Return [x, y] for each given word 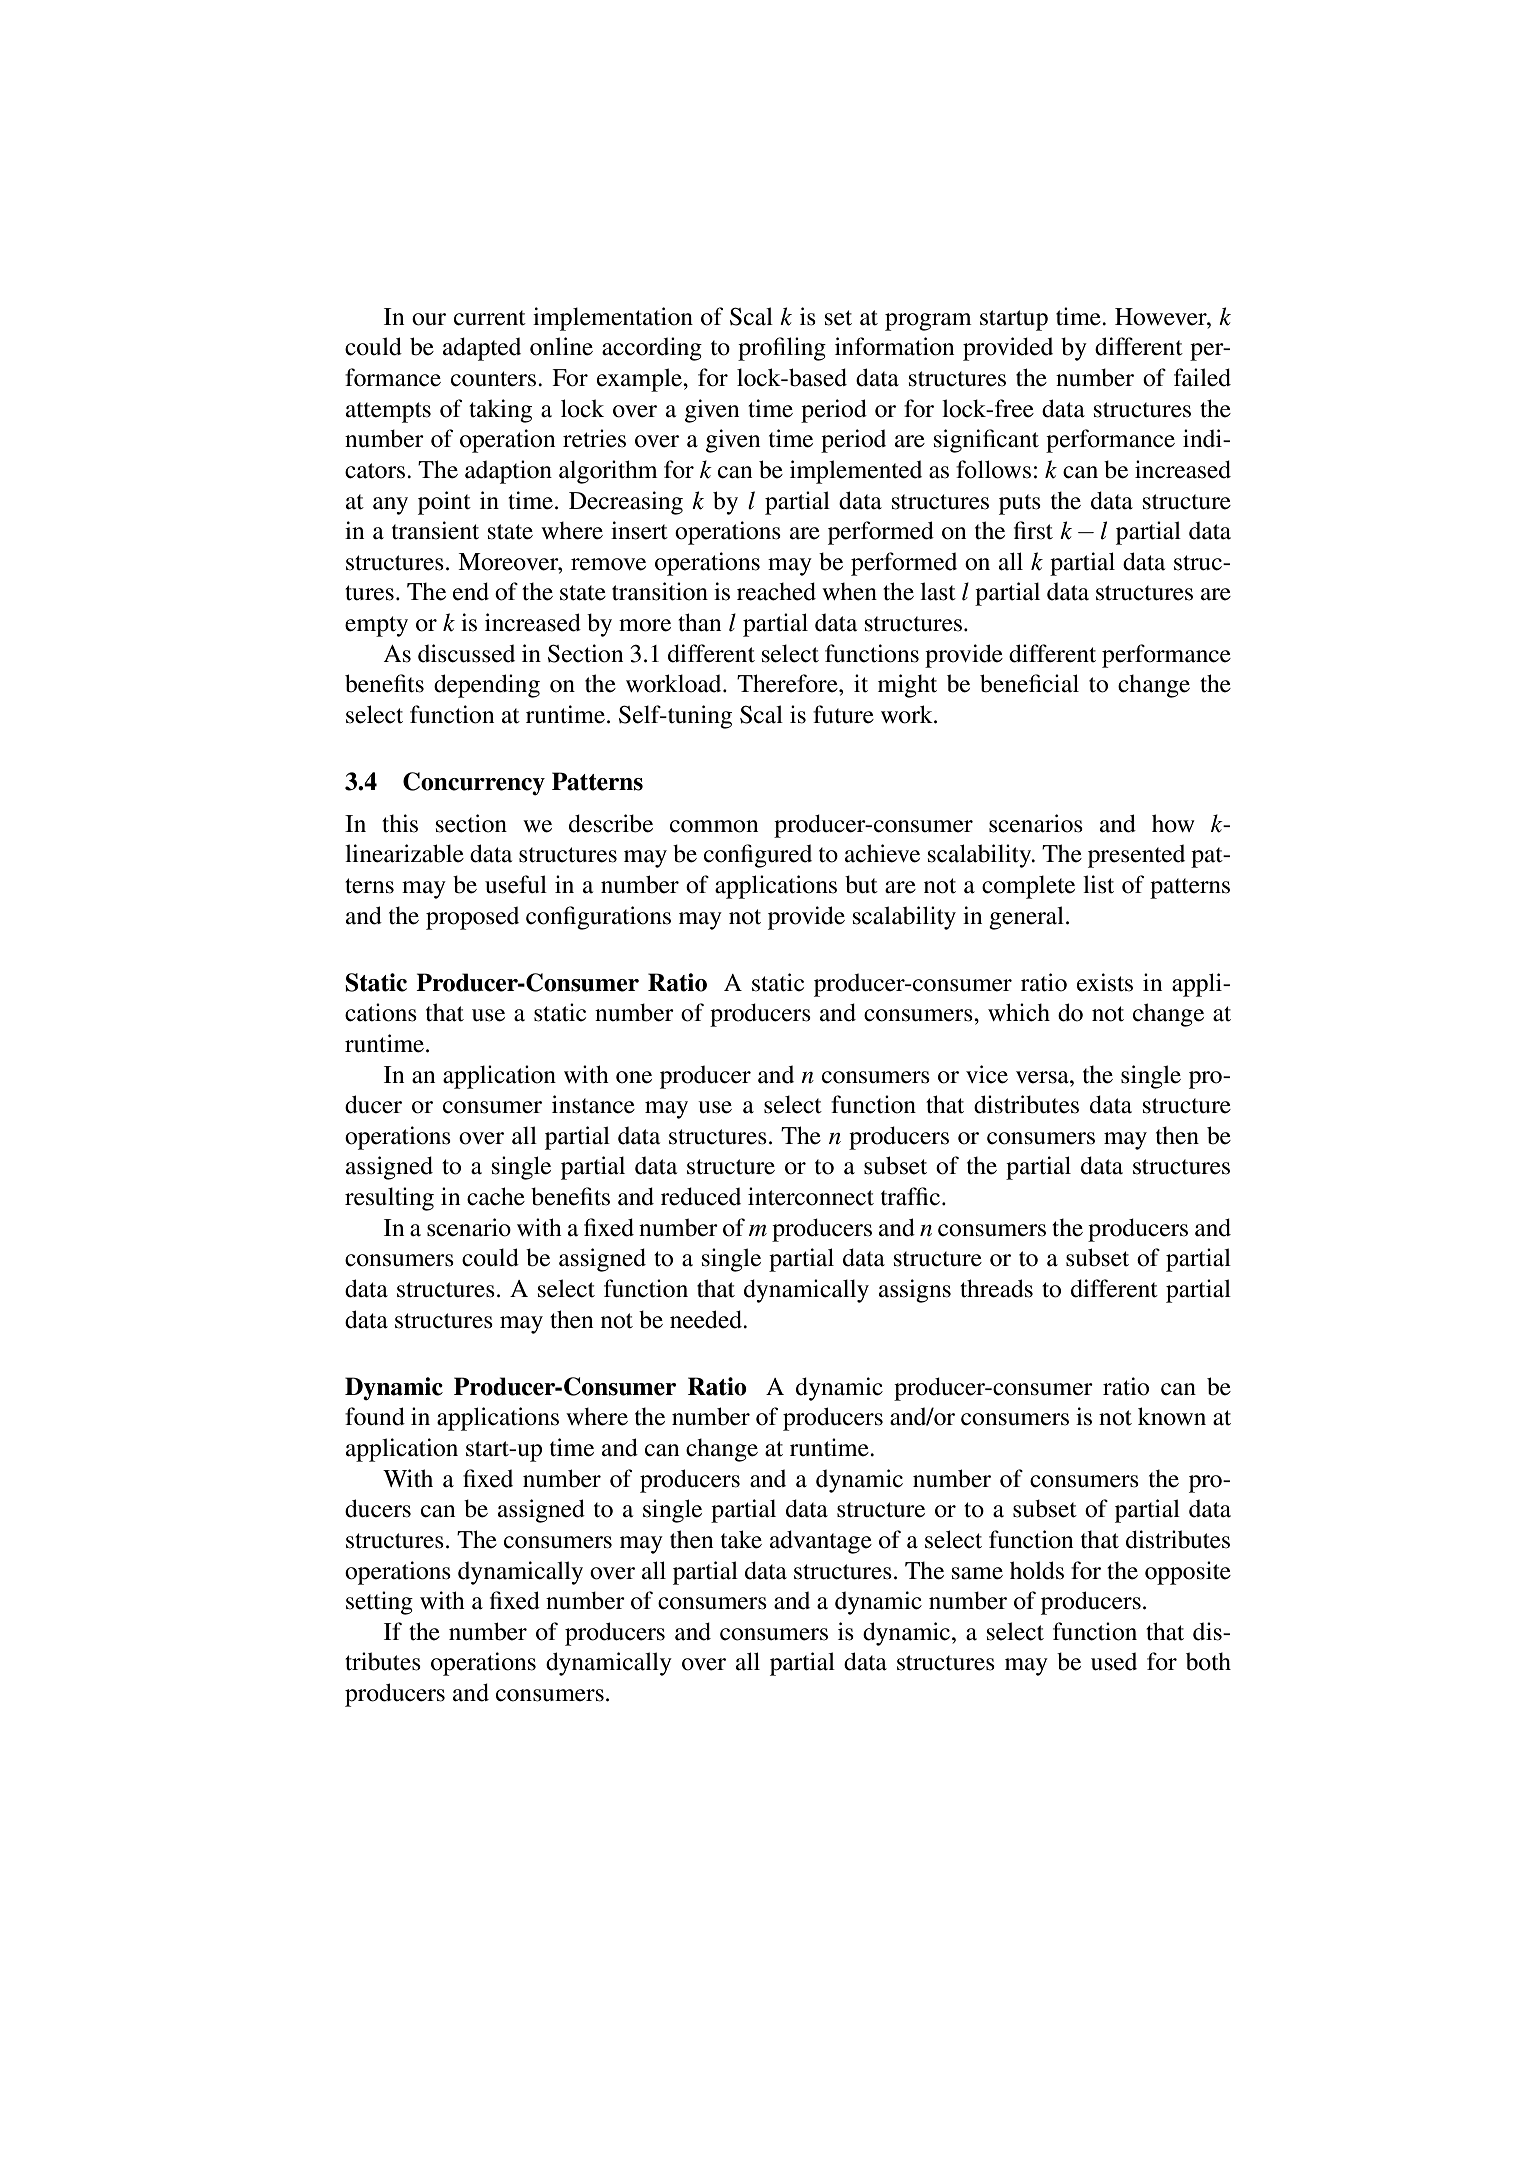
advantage [821, 1542]
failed [1202, 377]
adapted [482, 349]
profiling [782, 349]
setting [379, 1603]
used [1114, 1661]
